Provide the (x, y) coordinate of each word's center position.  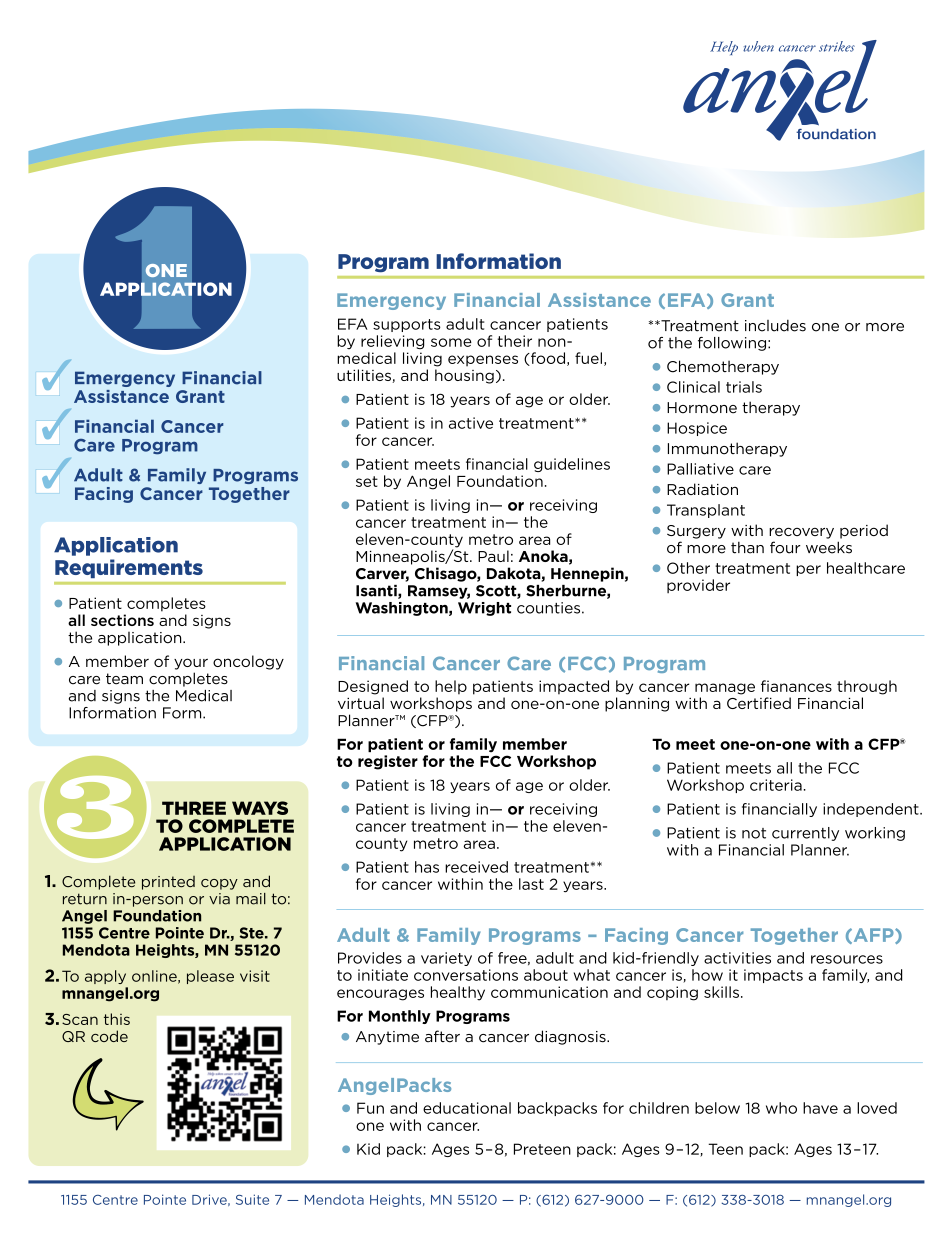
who (781, 1108)
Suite (252, 1199)
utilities (365, 376)
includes (775, 326)
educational (467, 1108)
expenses (483, 361)
